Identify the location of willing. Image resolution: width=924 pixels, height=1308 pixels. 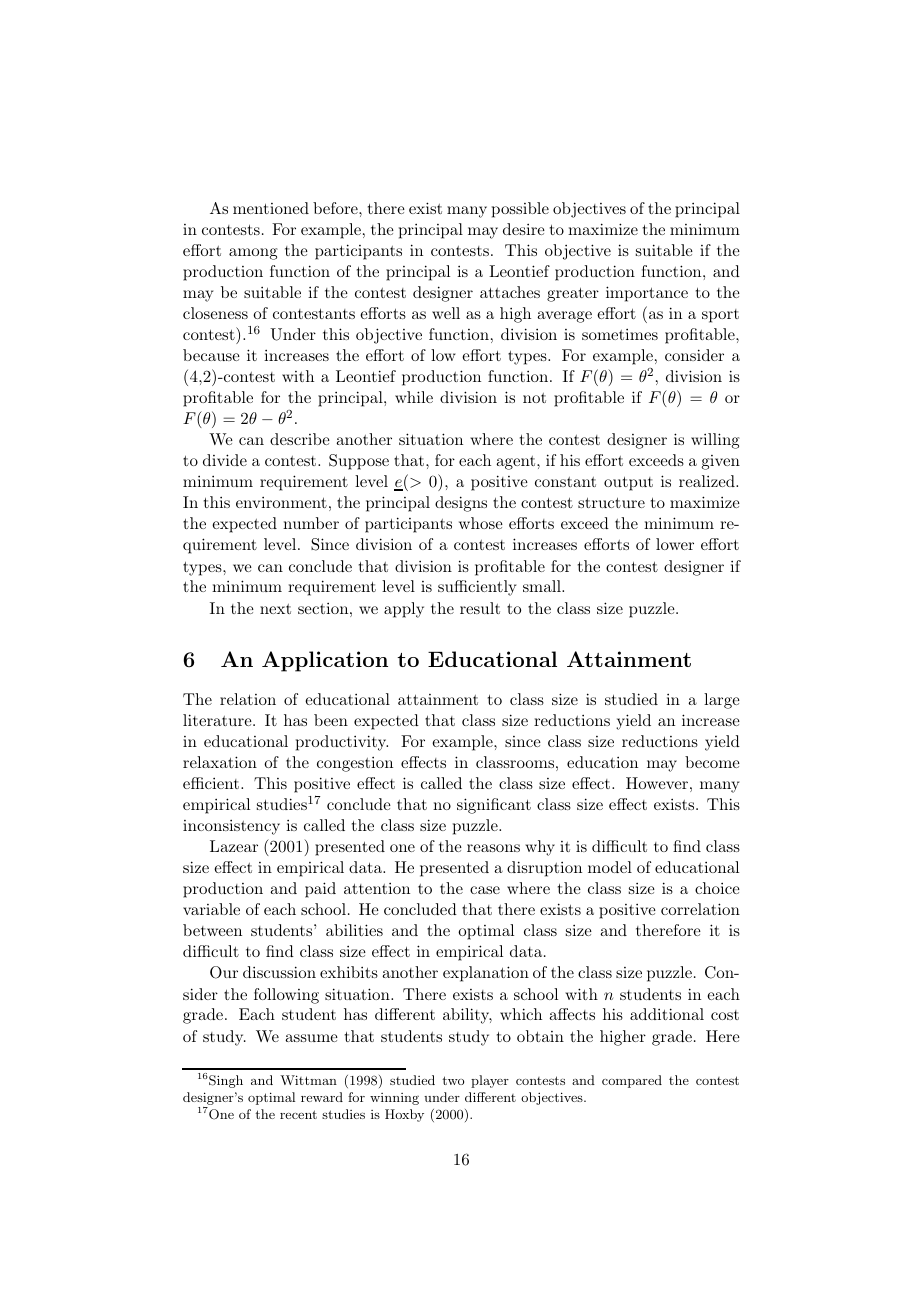
(715, 441).
